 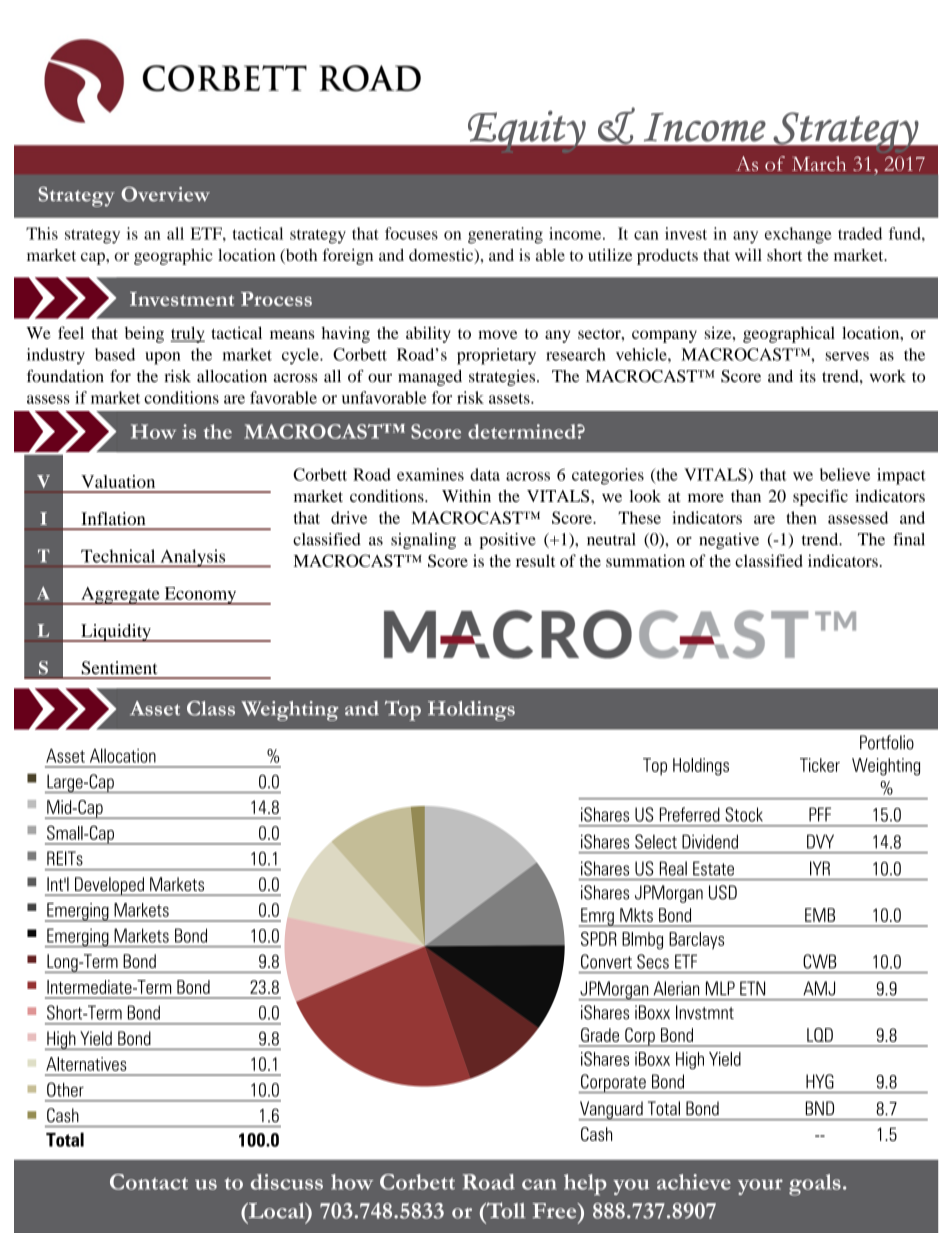 I want to click on Select, so click(x=656, y=841).
